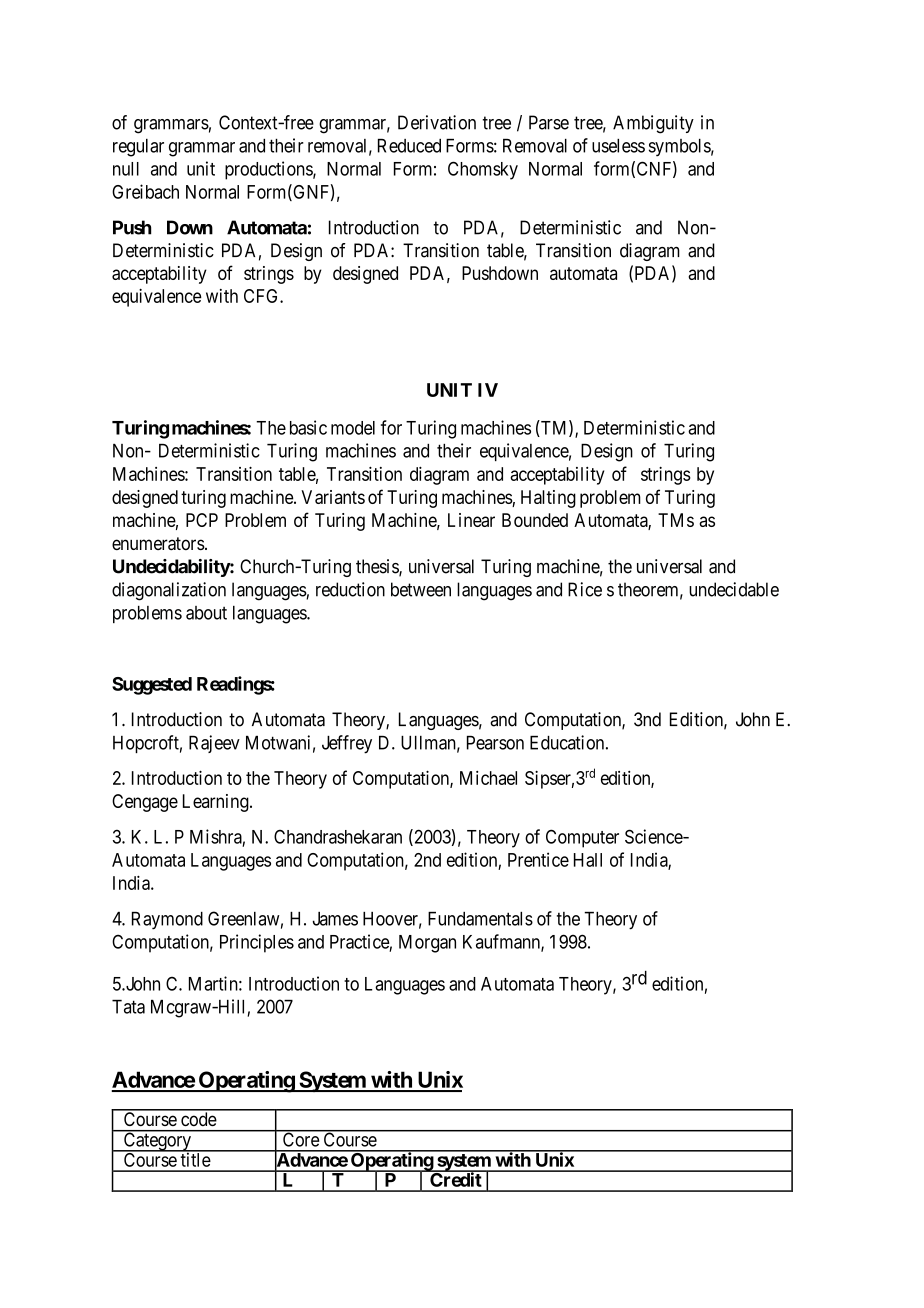 The width and height of the screenshot is (924, 1308). I want to click on Pearson, so click(495, 743).
